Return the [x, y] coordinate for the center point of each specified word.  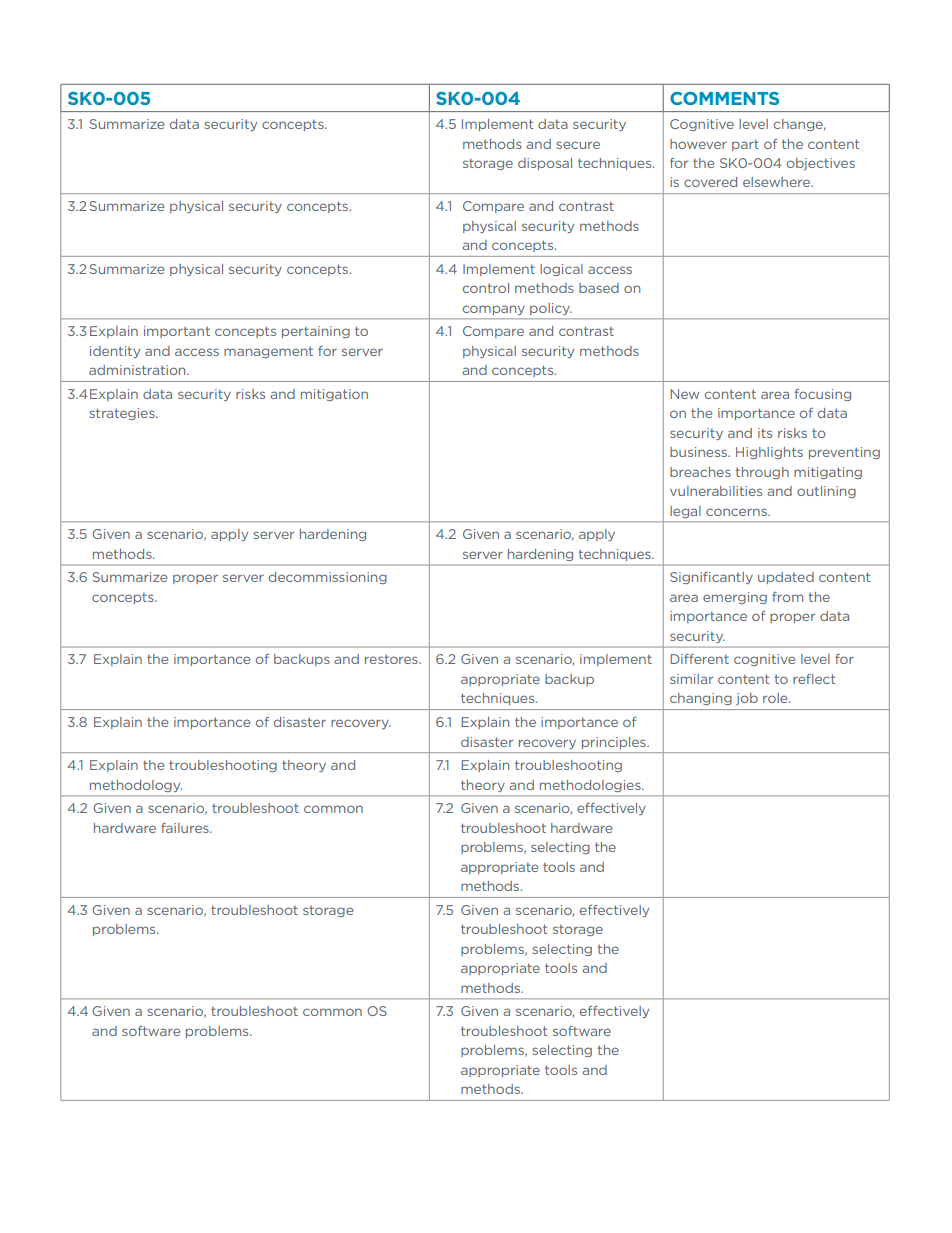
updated [786, 578]
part [745, 145]
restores [392, 659]
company [494, 310]
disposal [545, 164]
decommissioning [328, 578]
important [177, 332]
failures [186, 828]
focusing [823, 395]
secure [578, 145]
